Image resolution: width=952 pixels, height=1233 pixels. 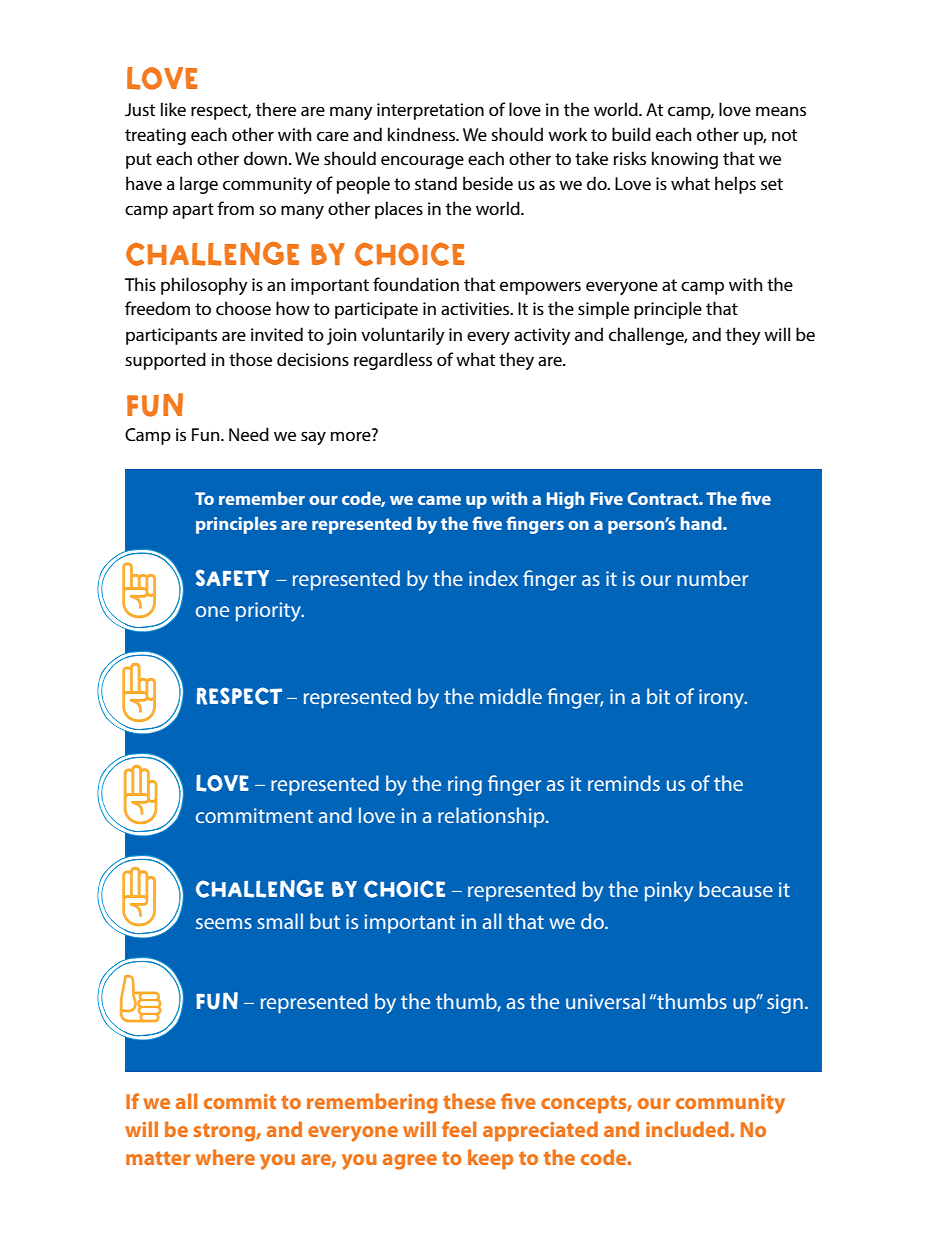 I want to click on down, so click(x=265, y=158).
